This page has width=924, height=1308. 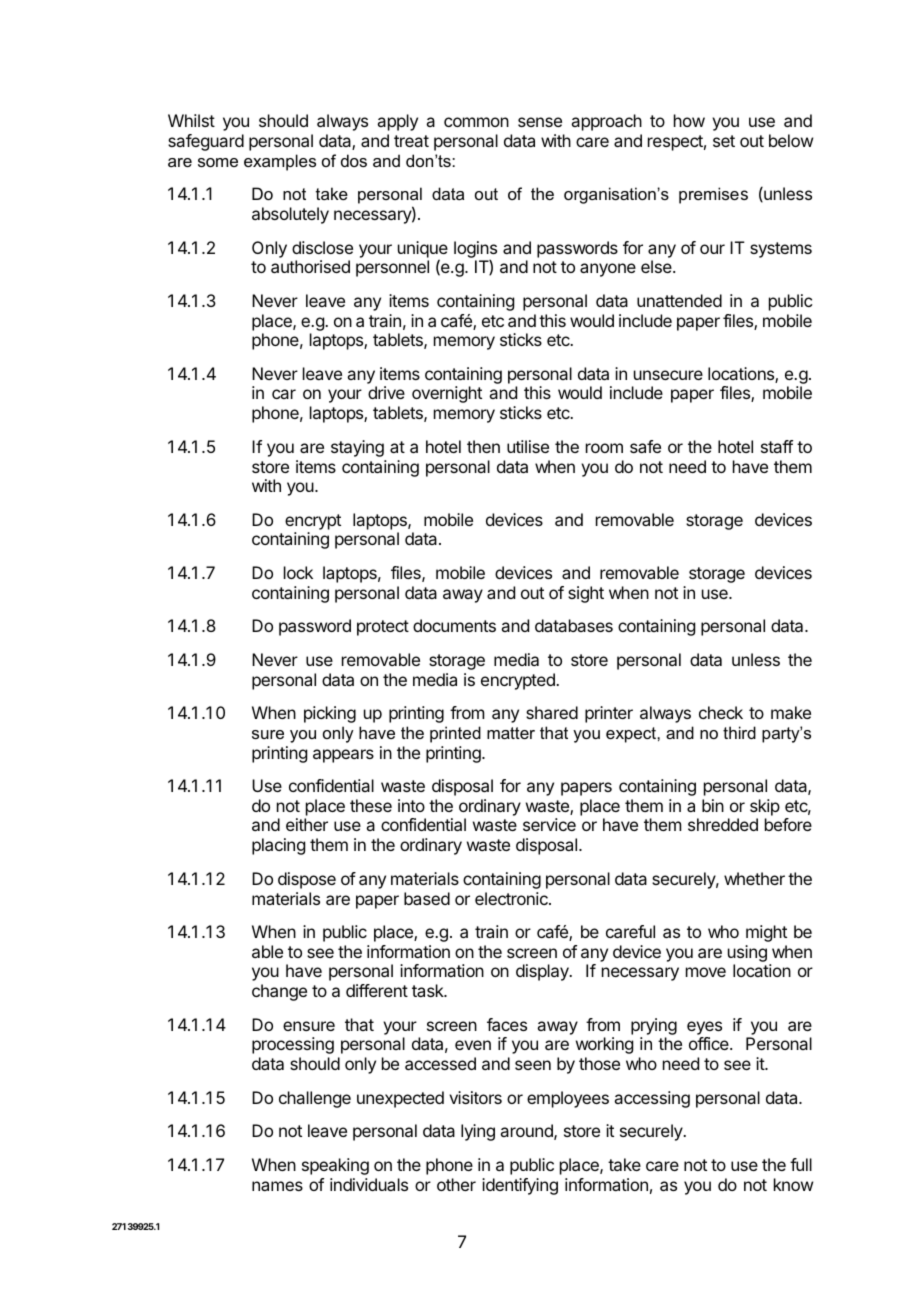 What do you see at coordinates (280, 162) in the page?
I see `examples` at bounding box center [280, 162].
